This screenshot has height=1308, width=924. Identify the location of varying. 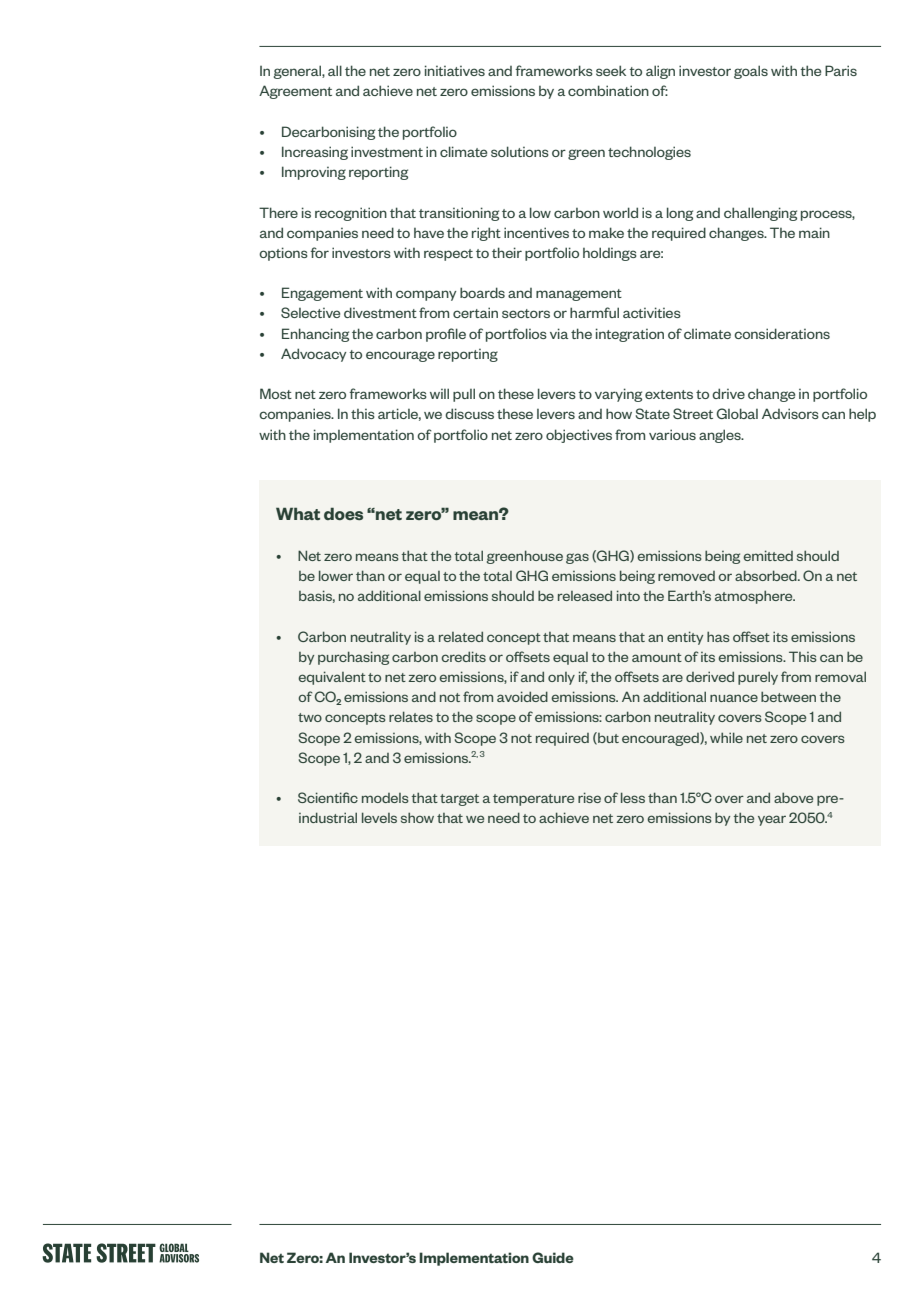
(618, 395).
